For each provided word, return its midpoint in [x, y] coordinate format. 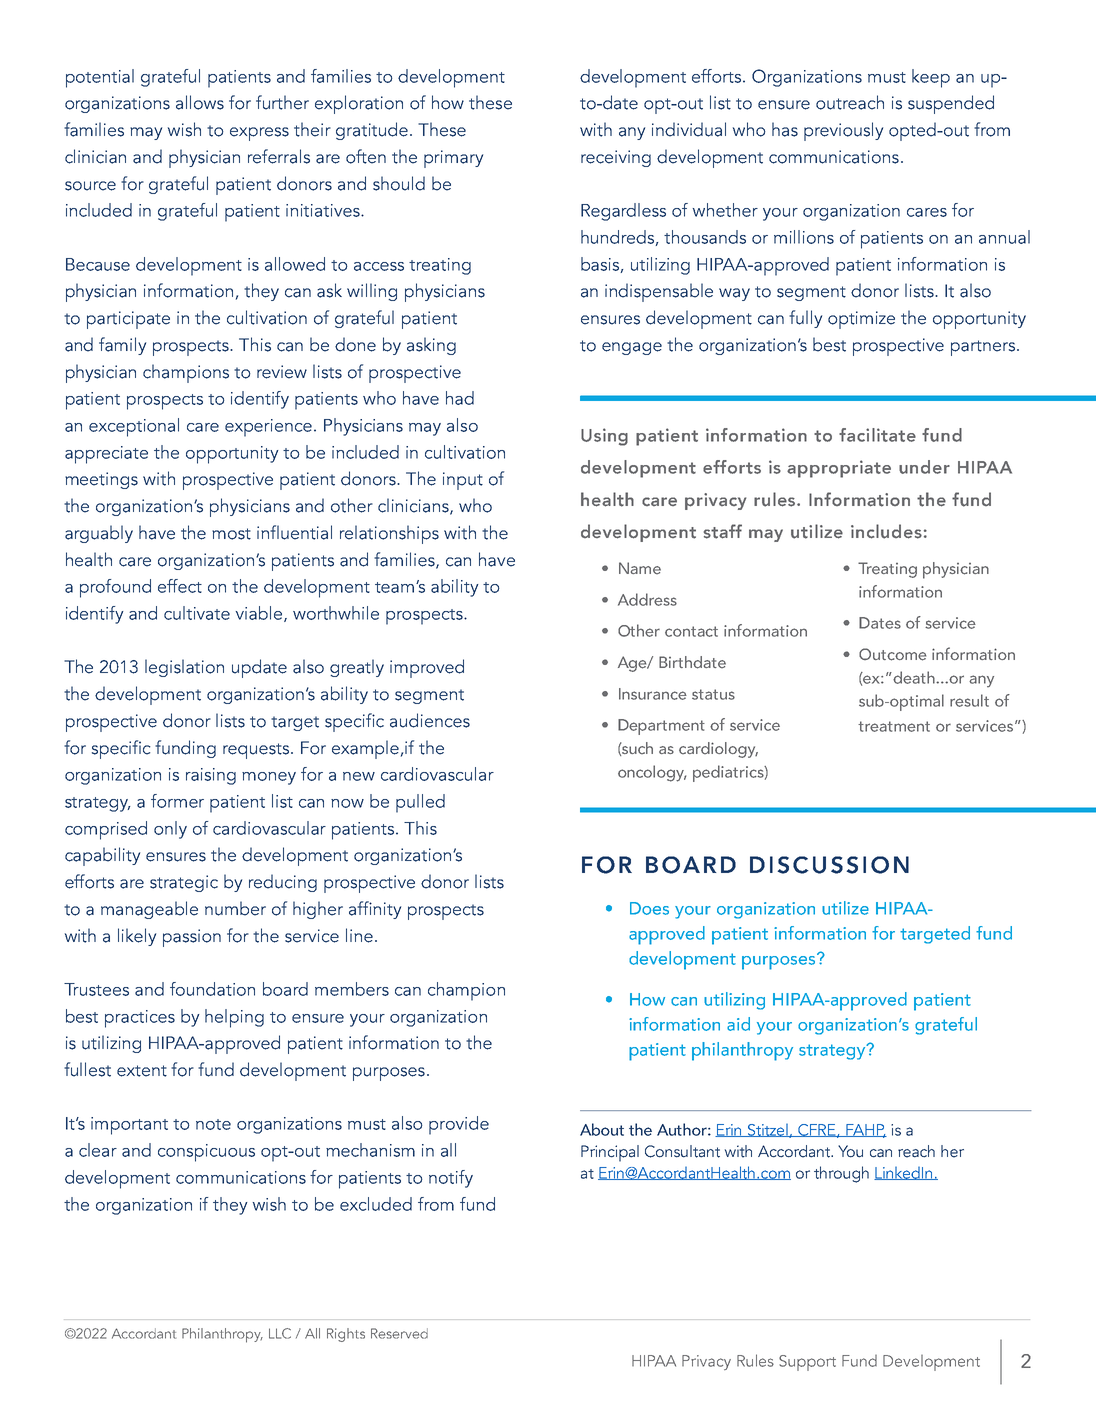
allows [200, 102]
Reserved [399, 1333]
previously [843, 131]
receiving [616, 158]
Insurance [653, 694]
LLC [280, 1333]
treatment [894, 726]
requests [257, 751]
